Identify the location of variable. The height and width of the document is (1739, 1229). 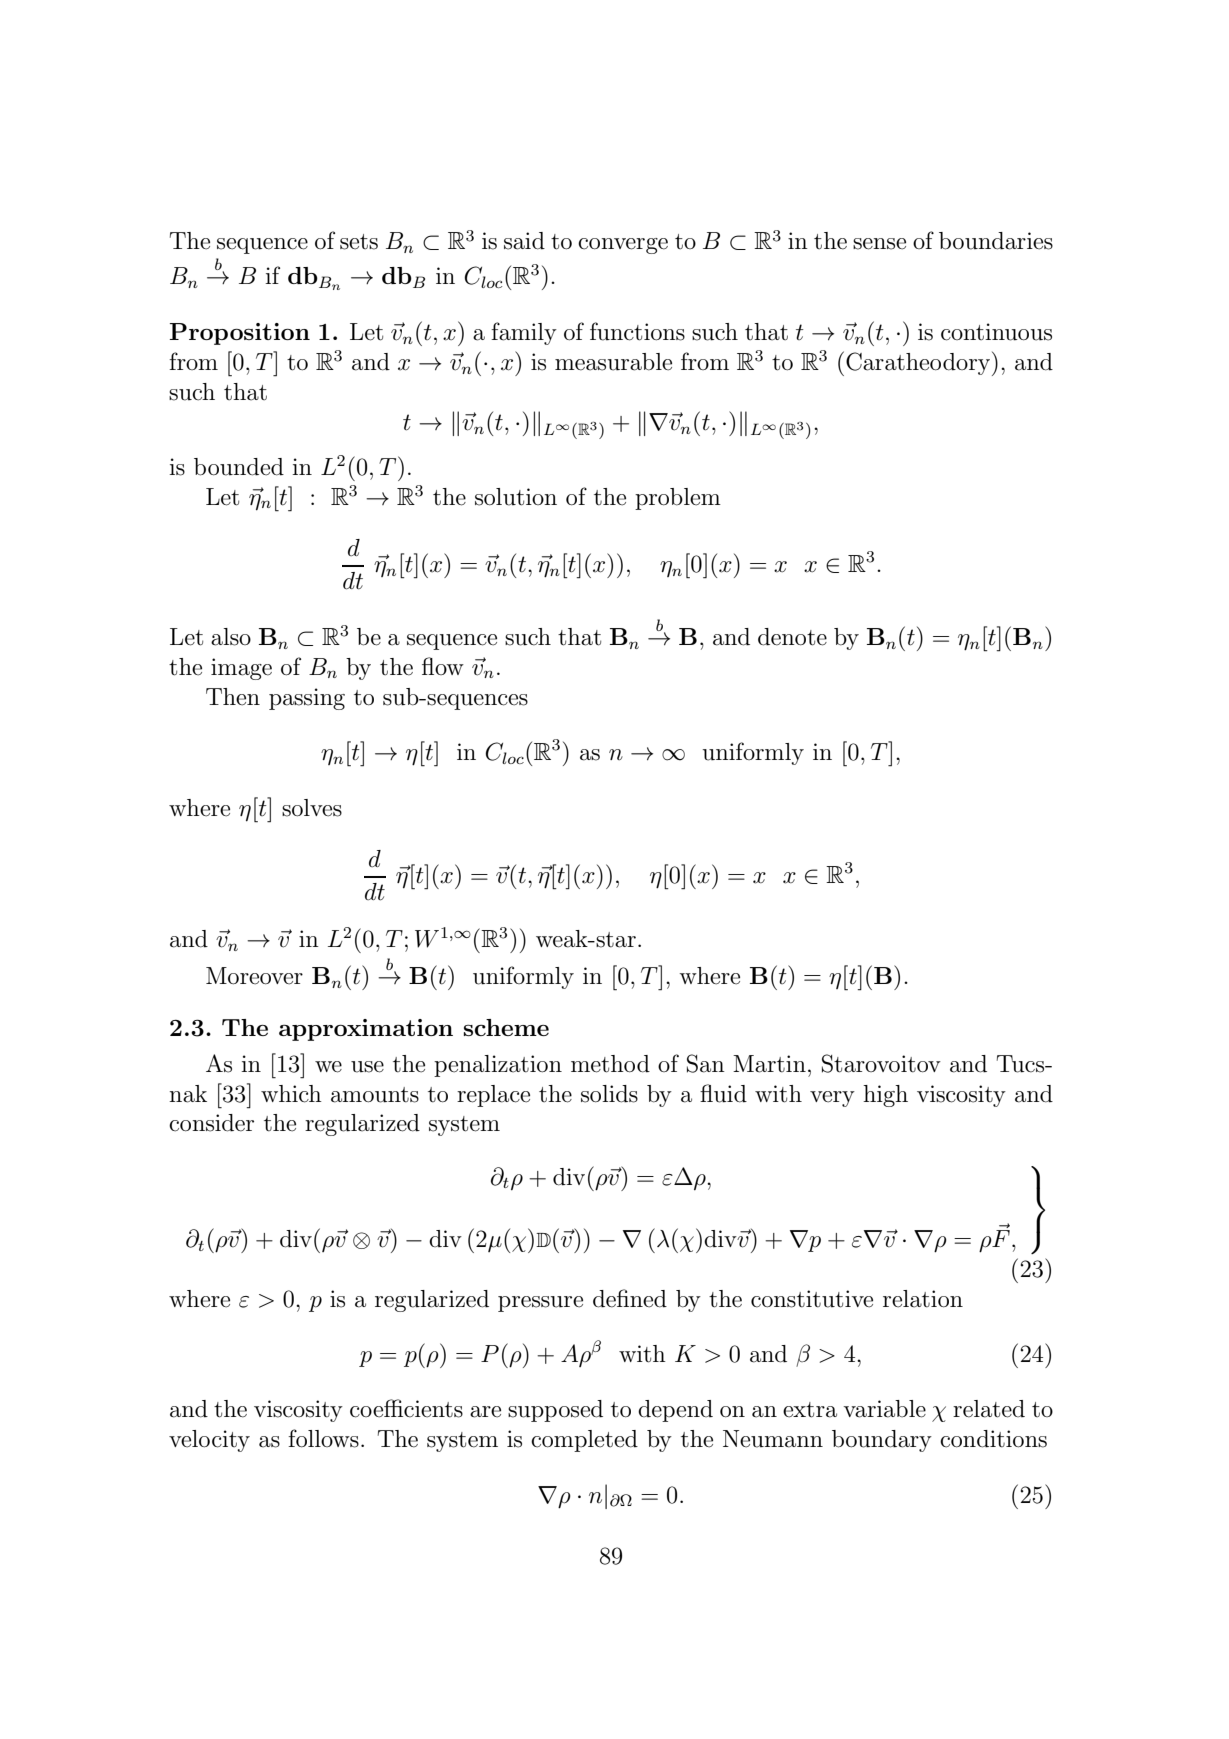
(884, 1409).
